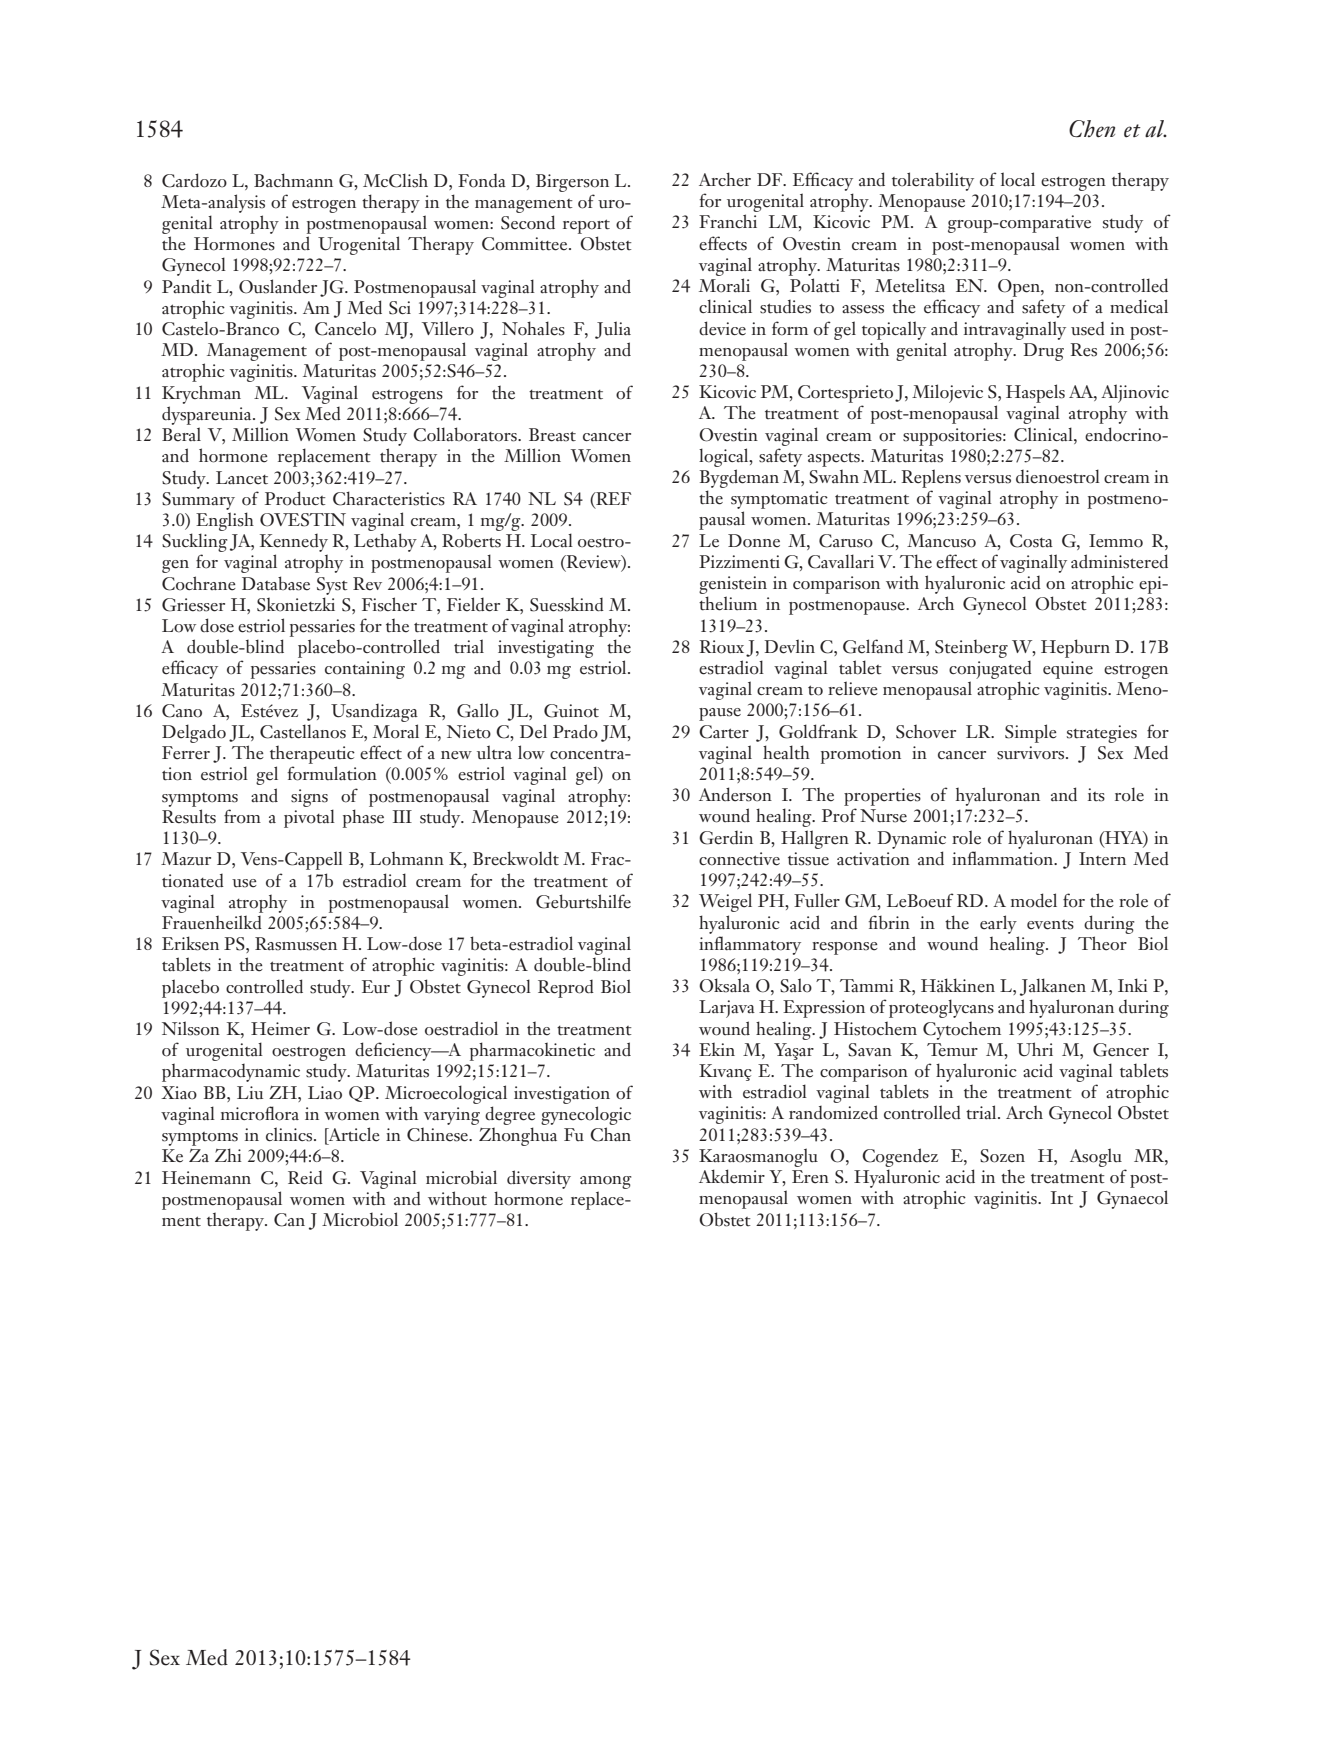 The image size is (1330, 1753). Describe the element at coordinates (725, 902) in the screenshot. I see `Weigel` at that location.
